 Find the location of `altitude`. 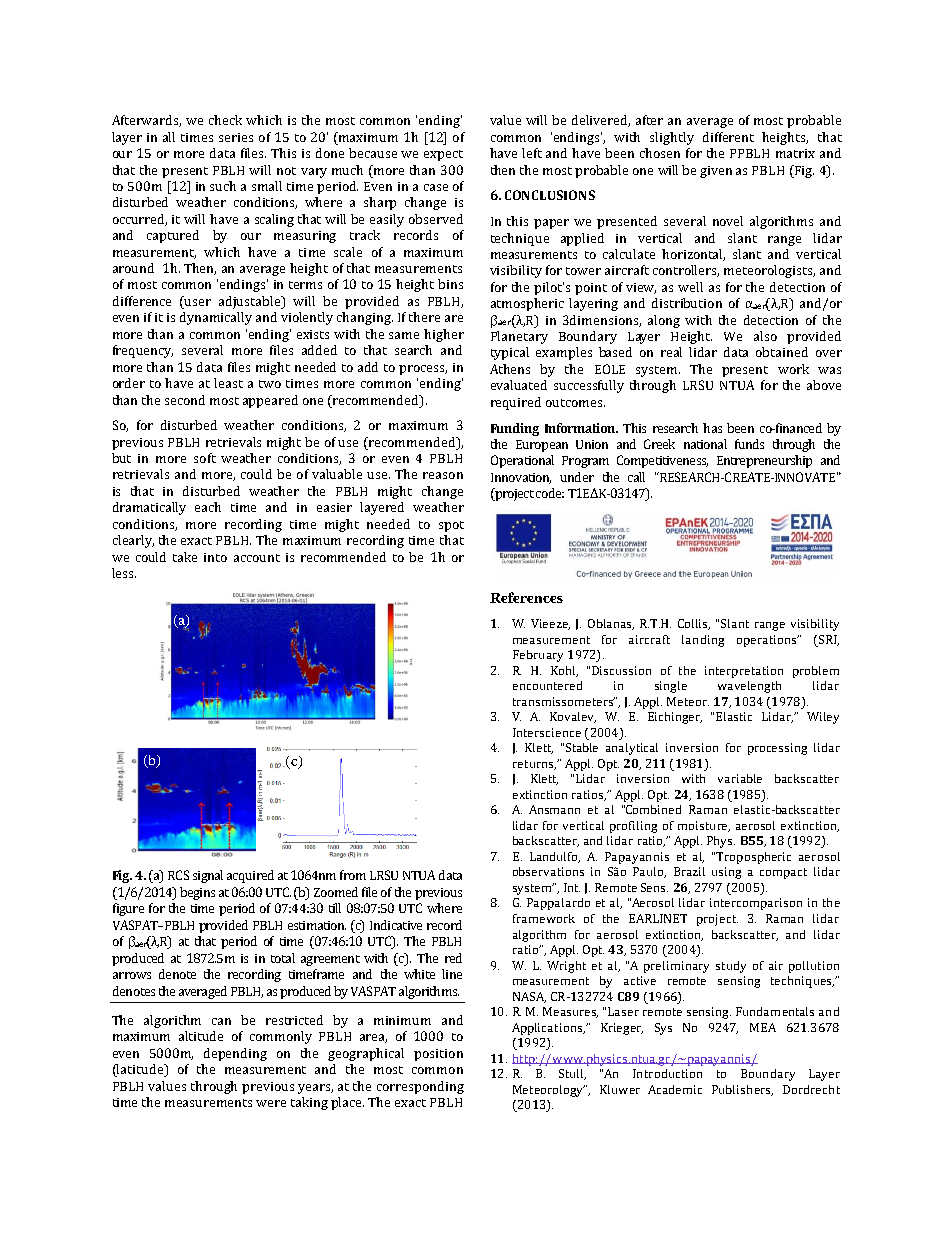

altitude is located at coordinates (201, 1036).
